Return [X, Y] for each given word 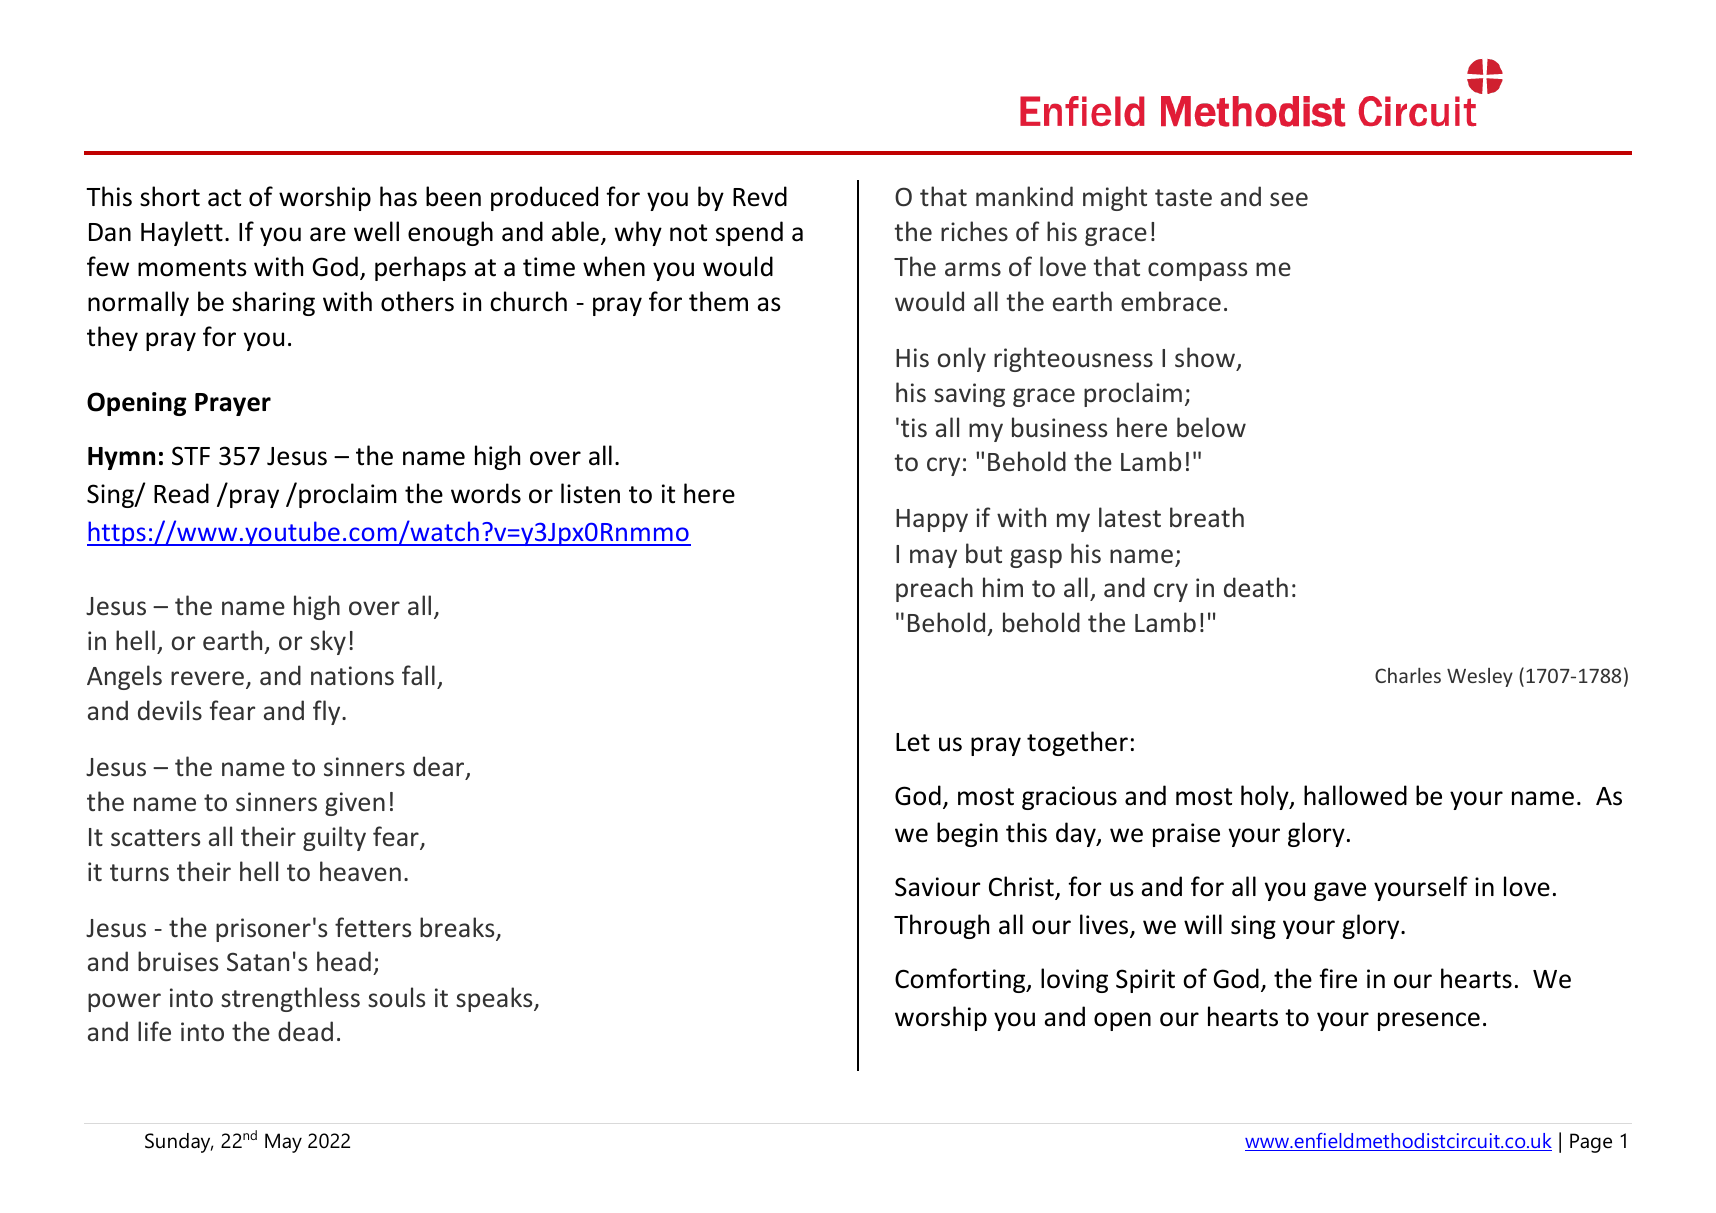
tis [914, 428]
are [328, 234]
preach [934, 589]
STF [191, 456]
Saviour [937, 887]
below [1211, 427]
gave [1340, 891]
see [1289, 199]
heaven [360, 871]
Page [1591, 1143]
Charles [1408, 675]
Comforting [961, 980]
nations [352, 676]
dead [305, 1031]
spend [749, 233]
